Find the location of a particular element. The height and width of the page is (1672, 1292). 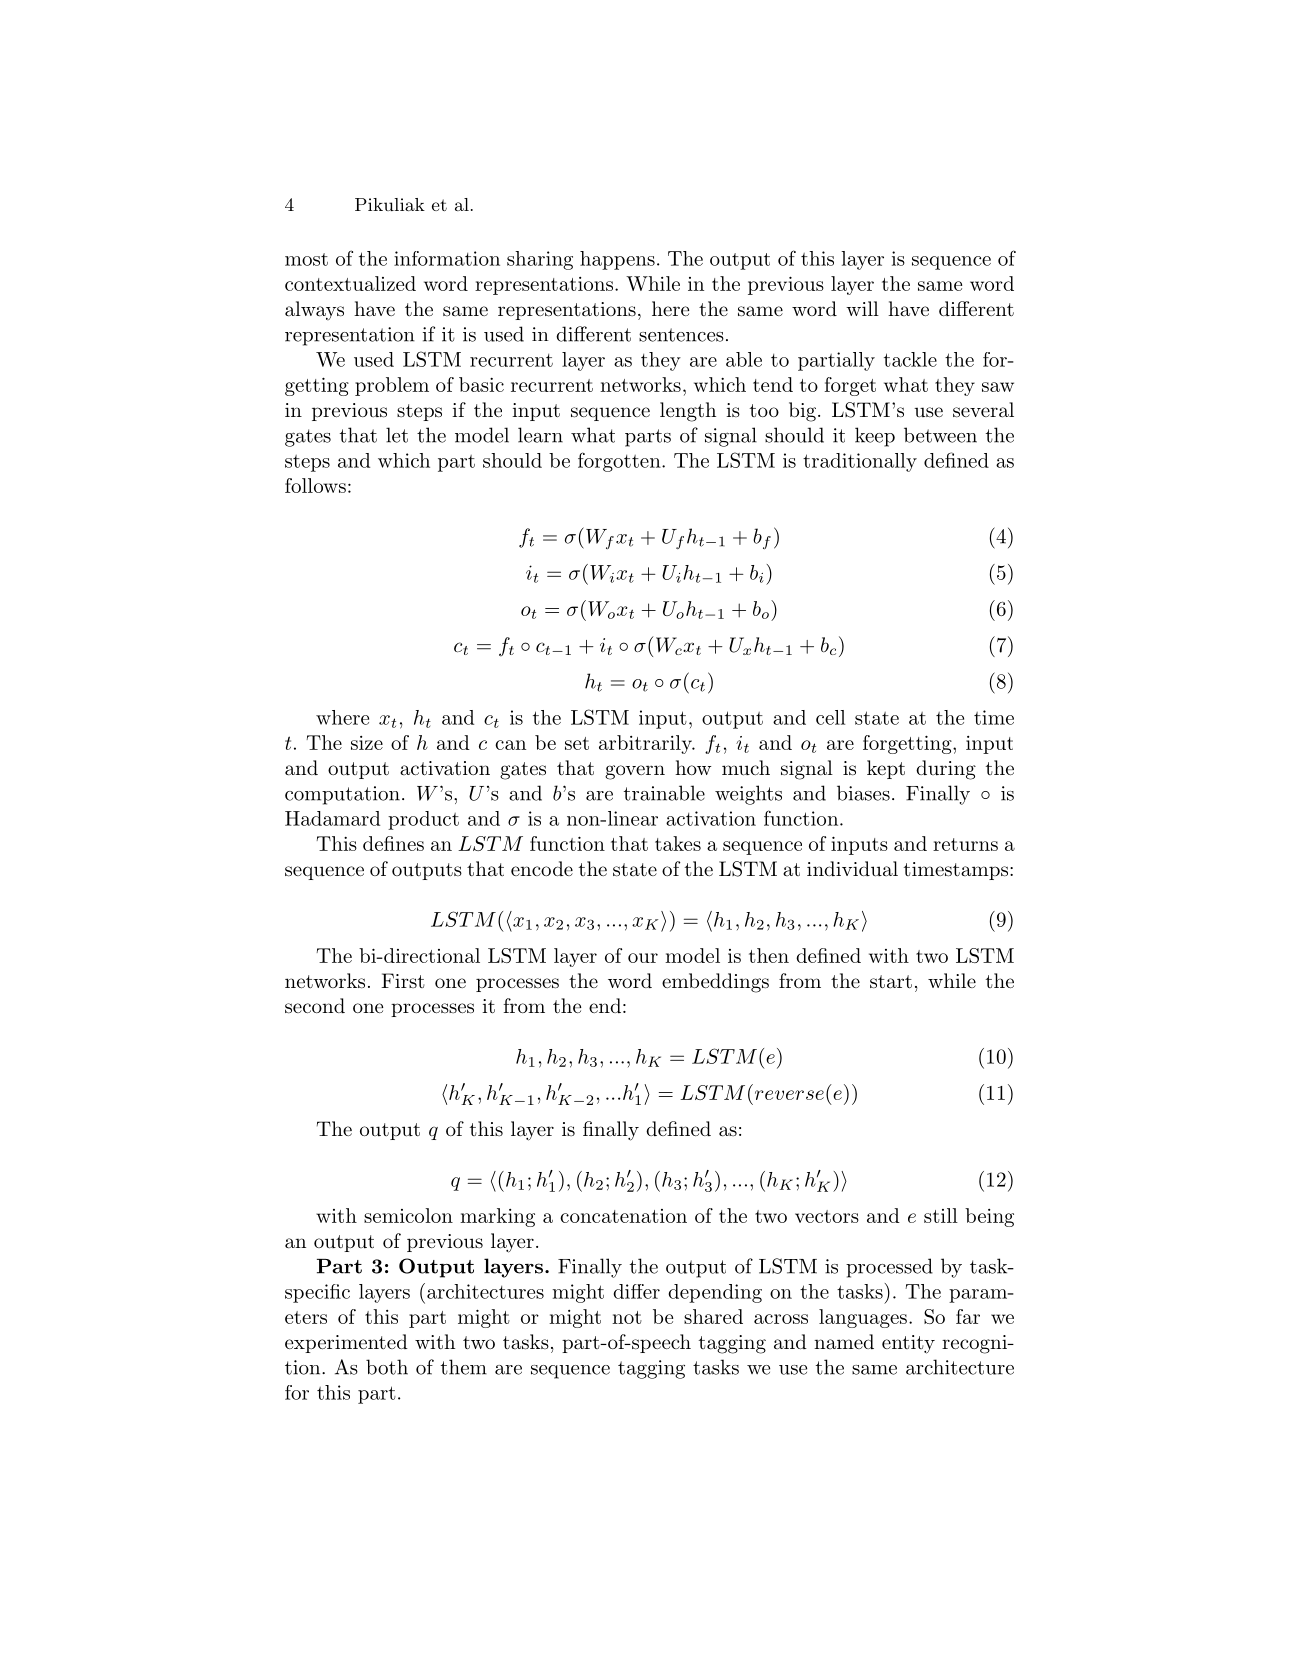

contextualized is located at coordinates (350, 283).
